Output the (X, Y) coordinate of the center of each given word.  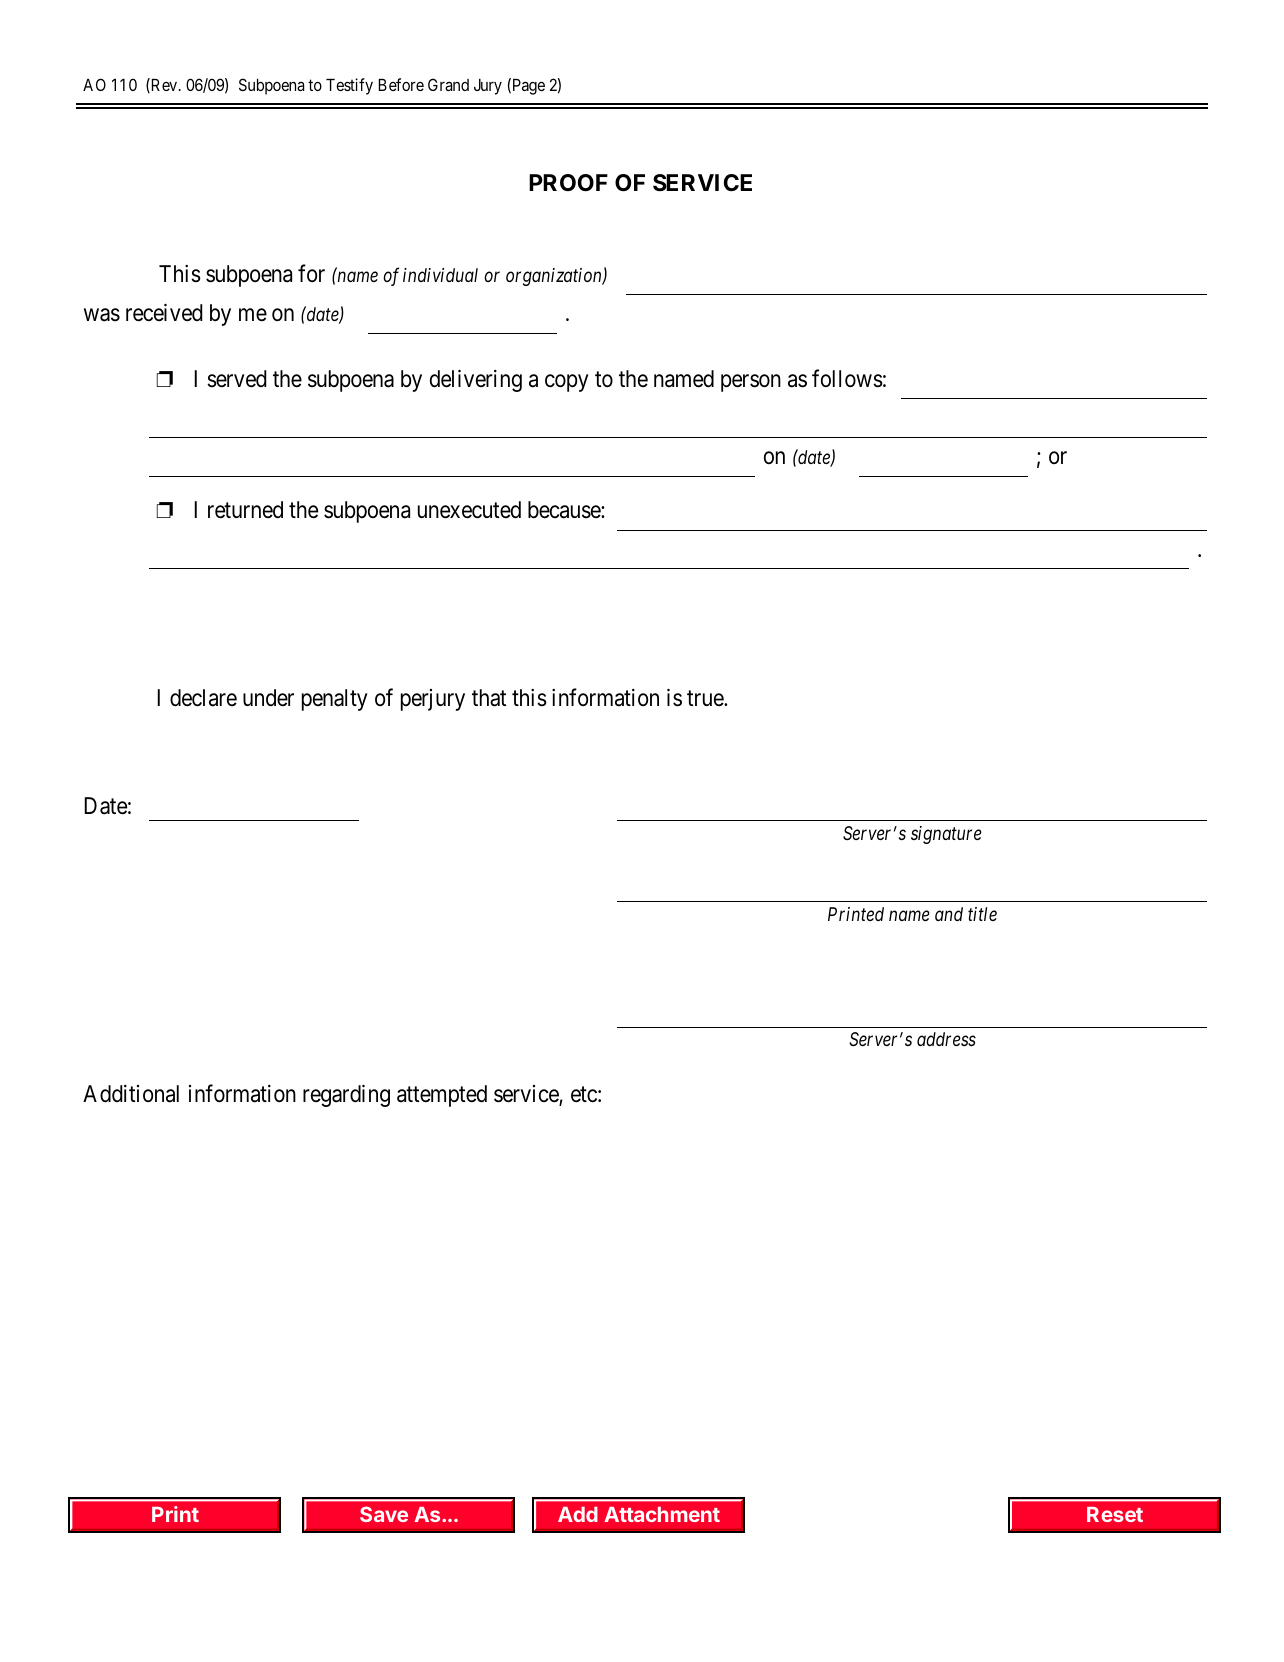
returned (245, 510)
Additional (131, 1094)
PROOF (568, 183)
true (706, 699)
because (565, 510)
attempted (442, 1096)
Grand (448, 84)
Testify (349, 86)
